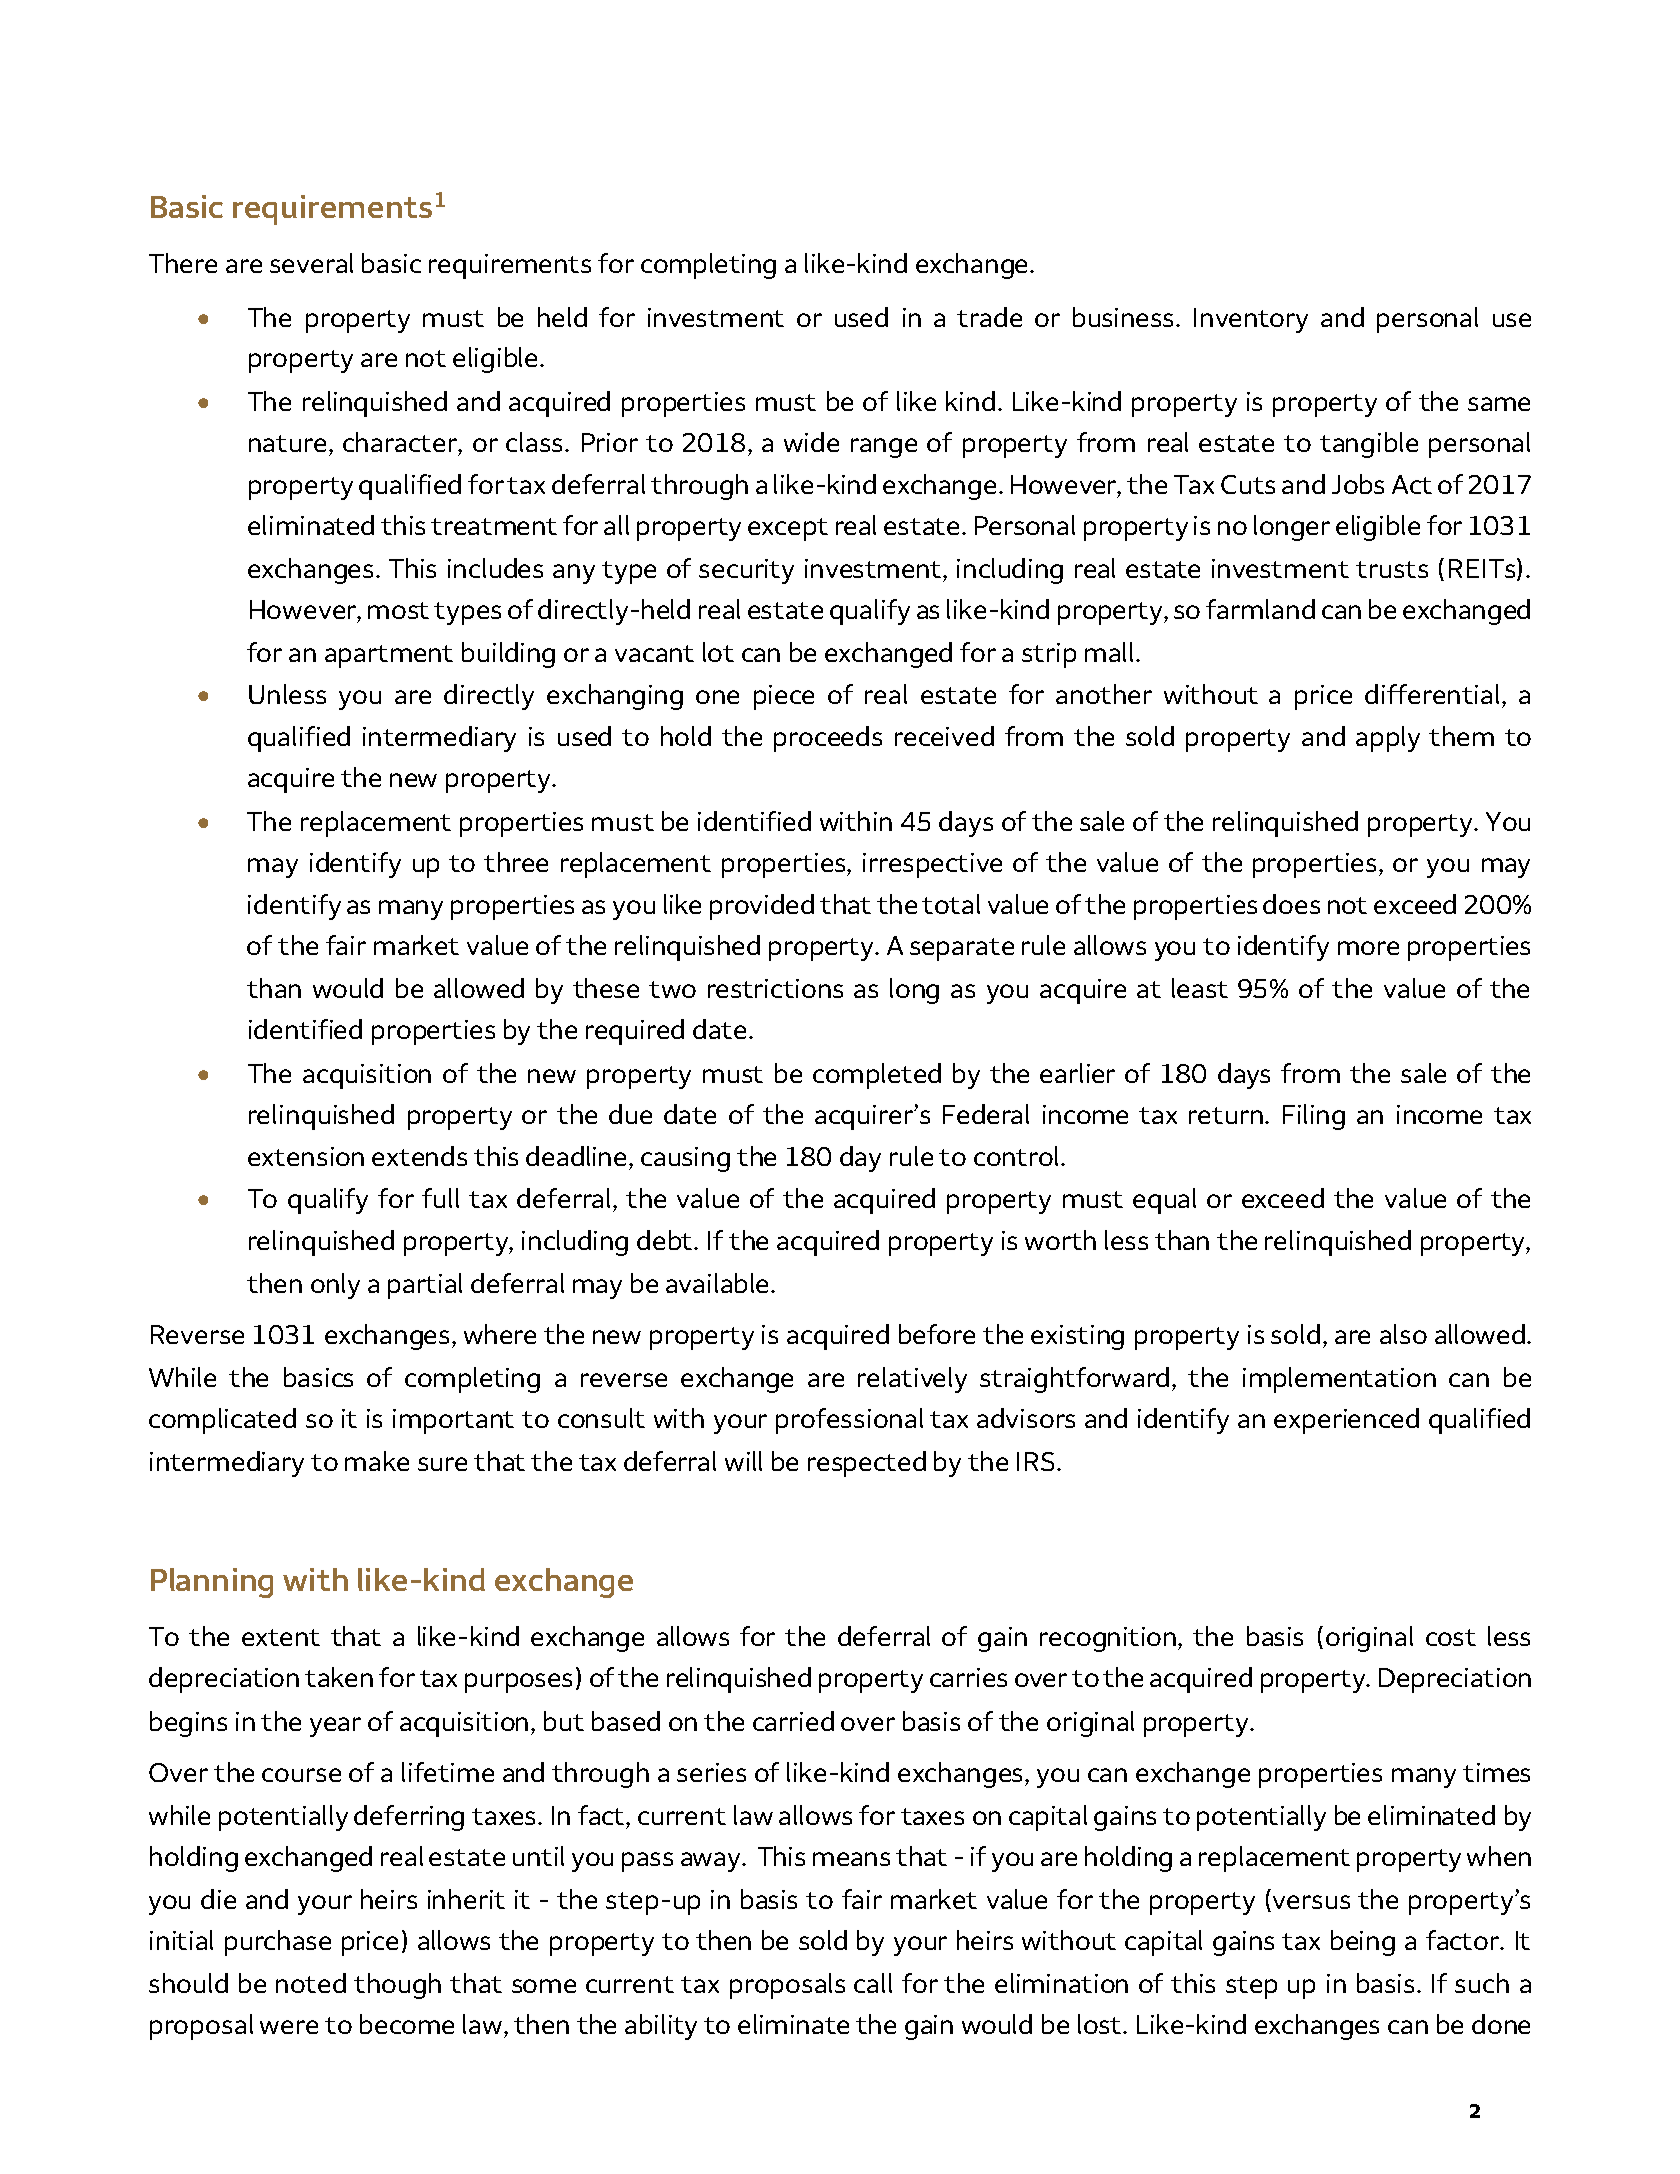 This screenshot has height=2174, width=1680. Describe the element at coordinates (377, 1461) in the screenshot. I see `make` at that location.
